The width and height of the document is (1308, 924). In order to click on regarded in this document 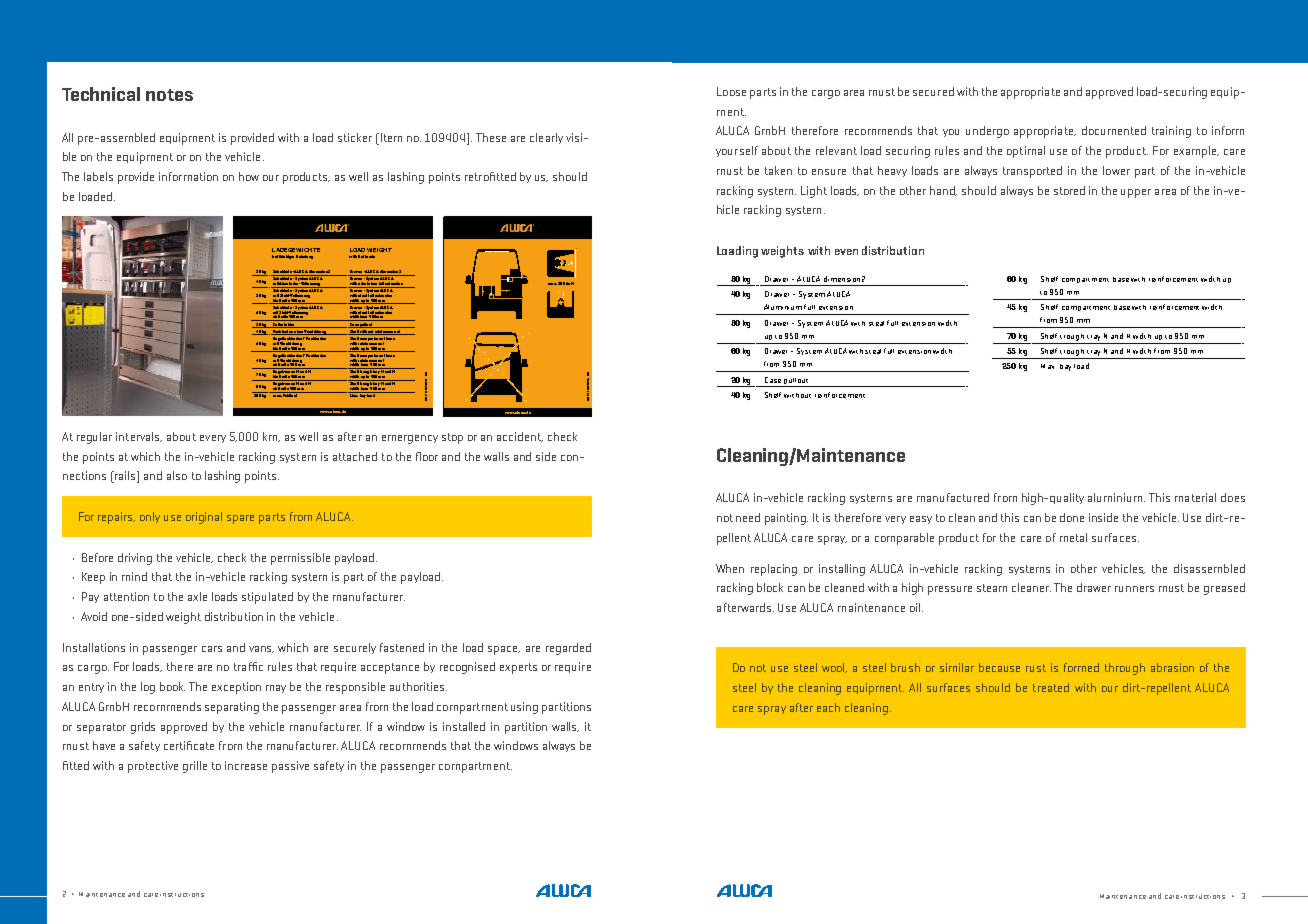, I will do `click(568, 649)`.
